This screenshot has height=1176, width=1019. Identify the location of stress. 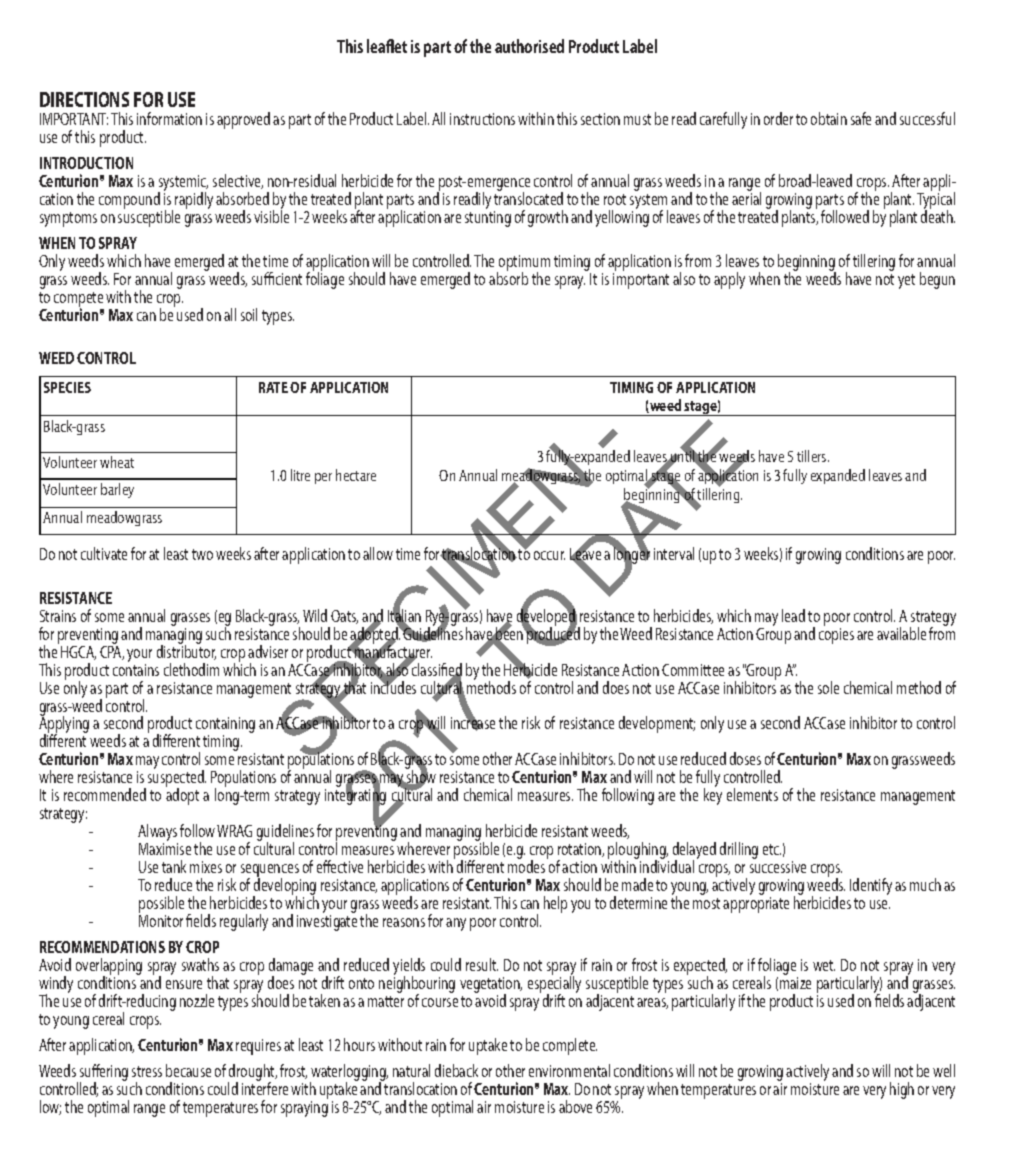
(147, 1071).
